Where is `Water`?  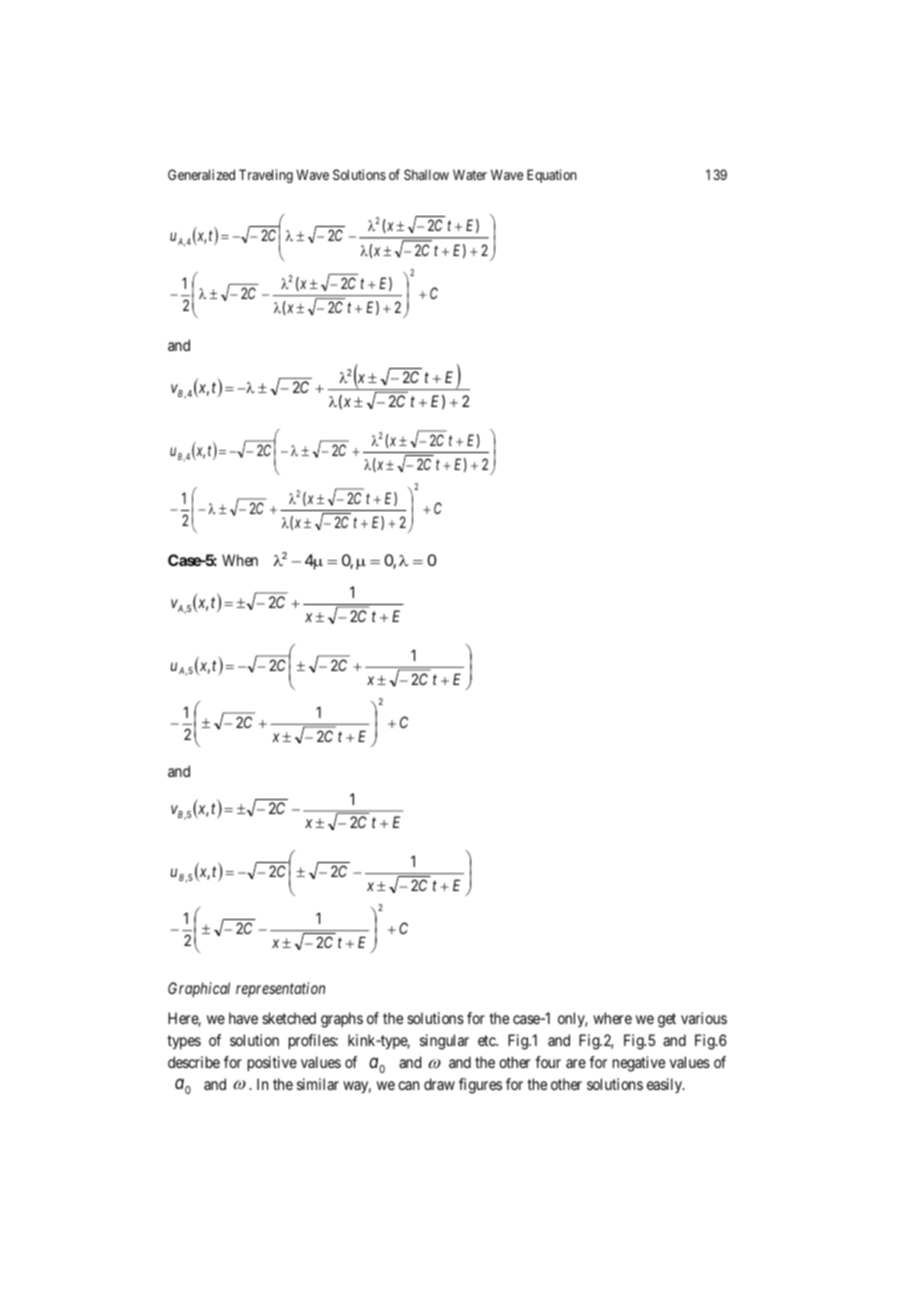 Water is located at coordinates (470, 174).
